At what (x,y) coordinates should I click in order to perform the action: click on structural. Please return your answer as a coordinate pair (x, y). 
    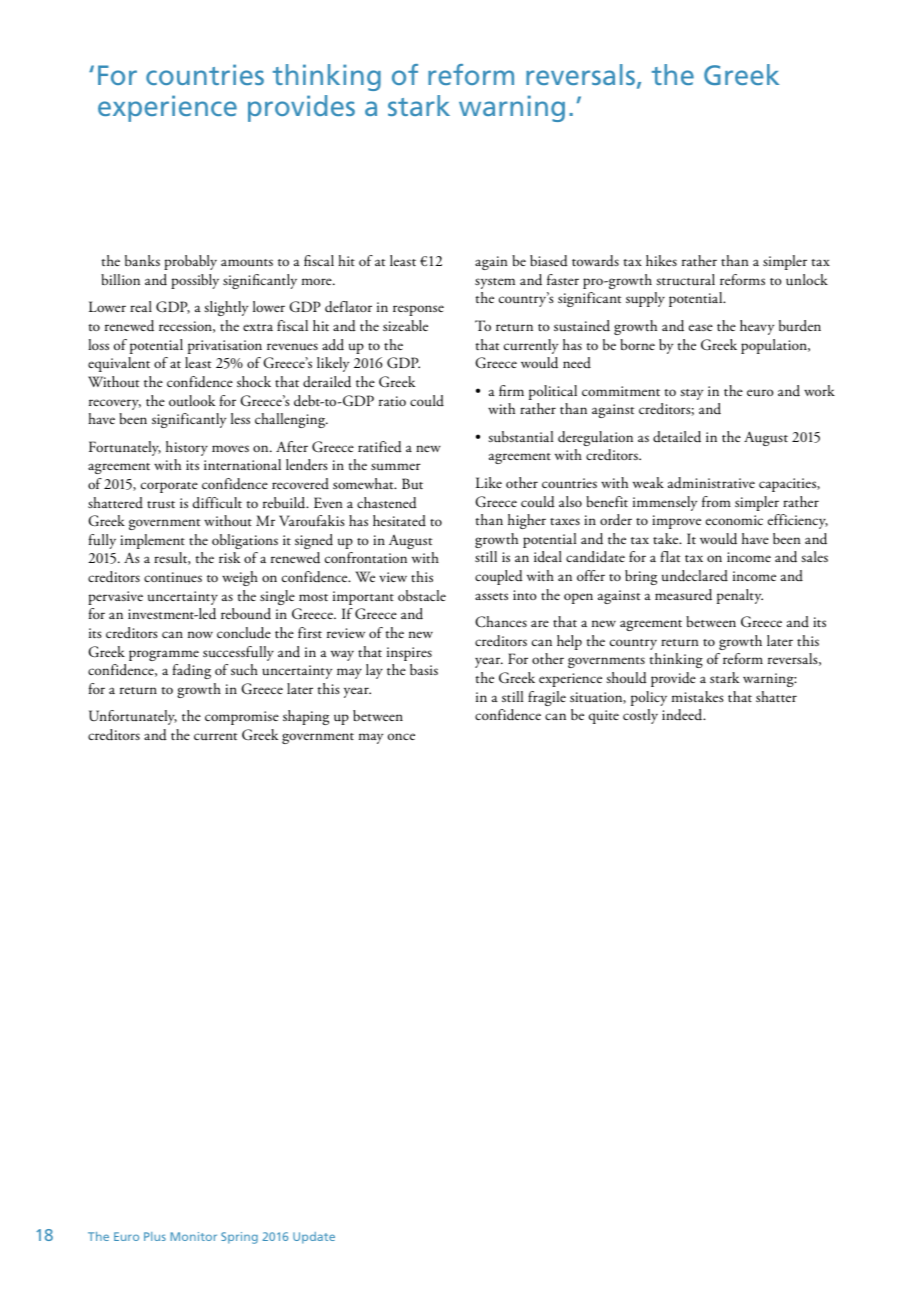
    Looking at the image, I should click on (685, 280).
